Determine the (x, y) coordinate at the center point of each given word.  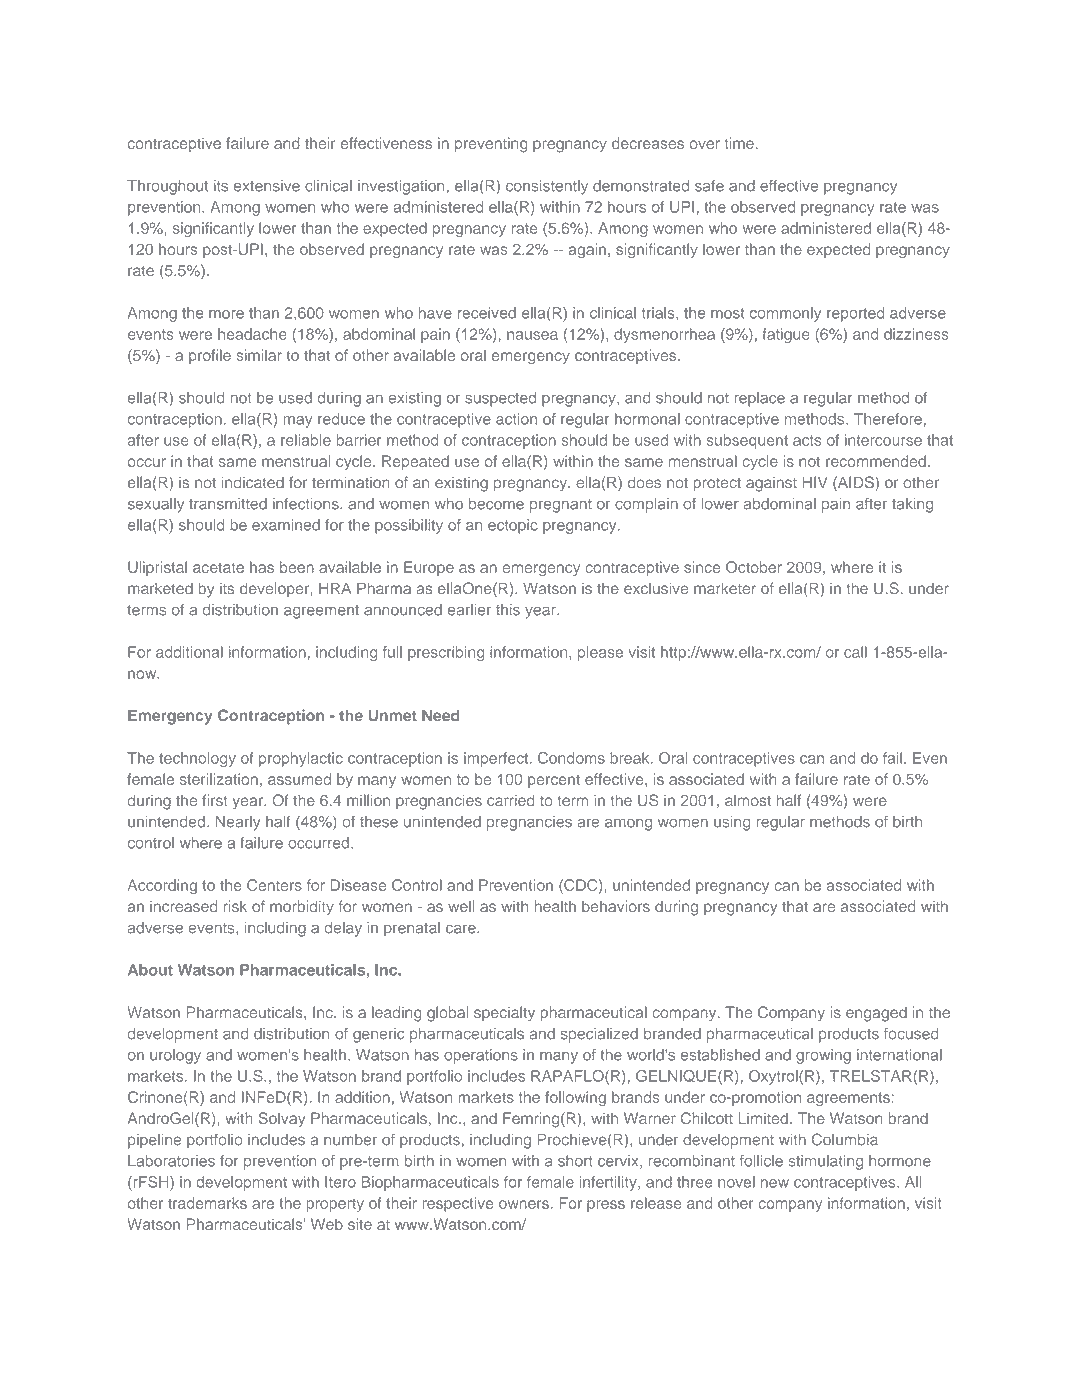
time (739, 143)
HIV (814, 482)
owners (524, 1204)
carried (510, 800)
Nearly (238, 823)
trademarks (207, 1203)
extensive (267, 186)
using (732, 823)
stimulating (826, 1162)
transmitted (228, 504)
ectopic (513, 526)
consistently (547, 187)
